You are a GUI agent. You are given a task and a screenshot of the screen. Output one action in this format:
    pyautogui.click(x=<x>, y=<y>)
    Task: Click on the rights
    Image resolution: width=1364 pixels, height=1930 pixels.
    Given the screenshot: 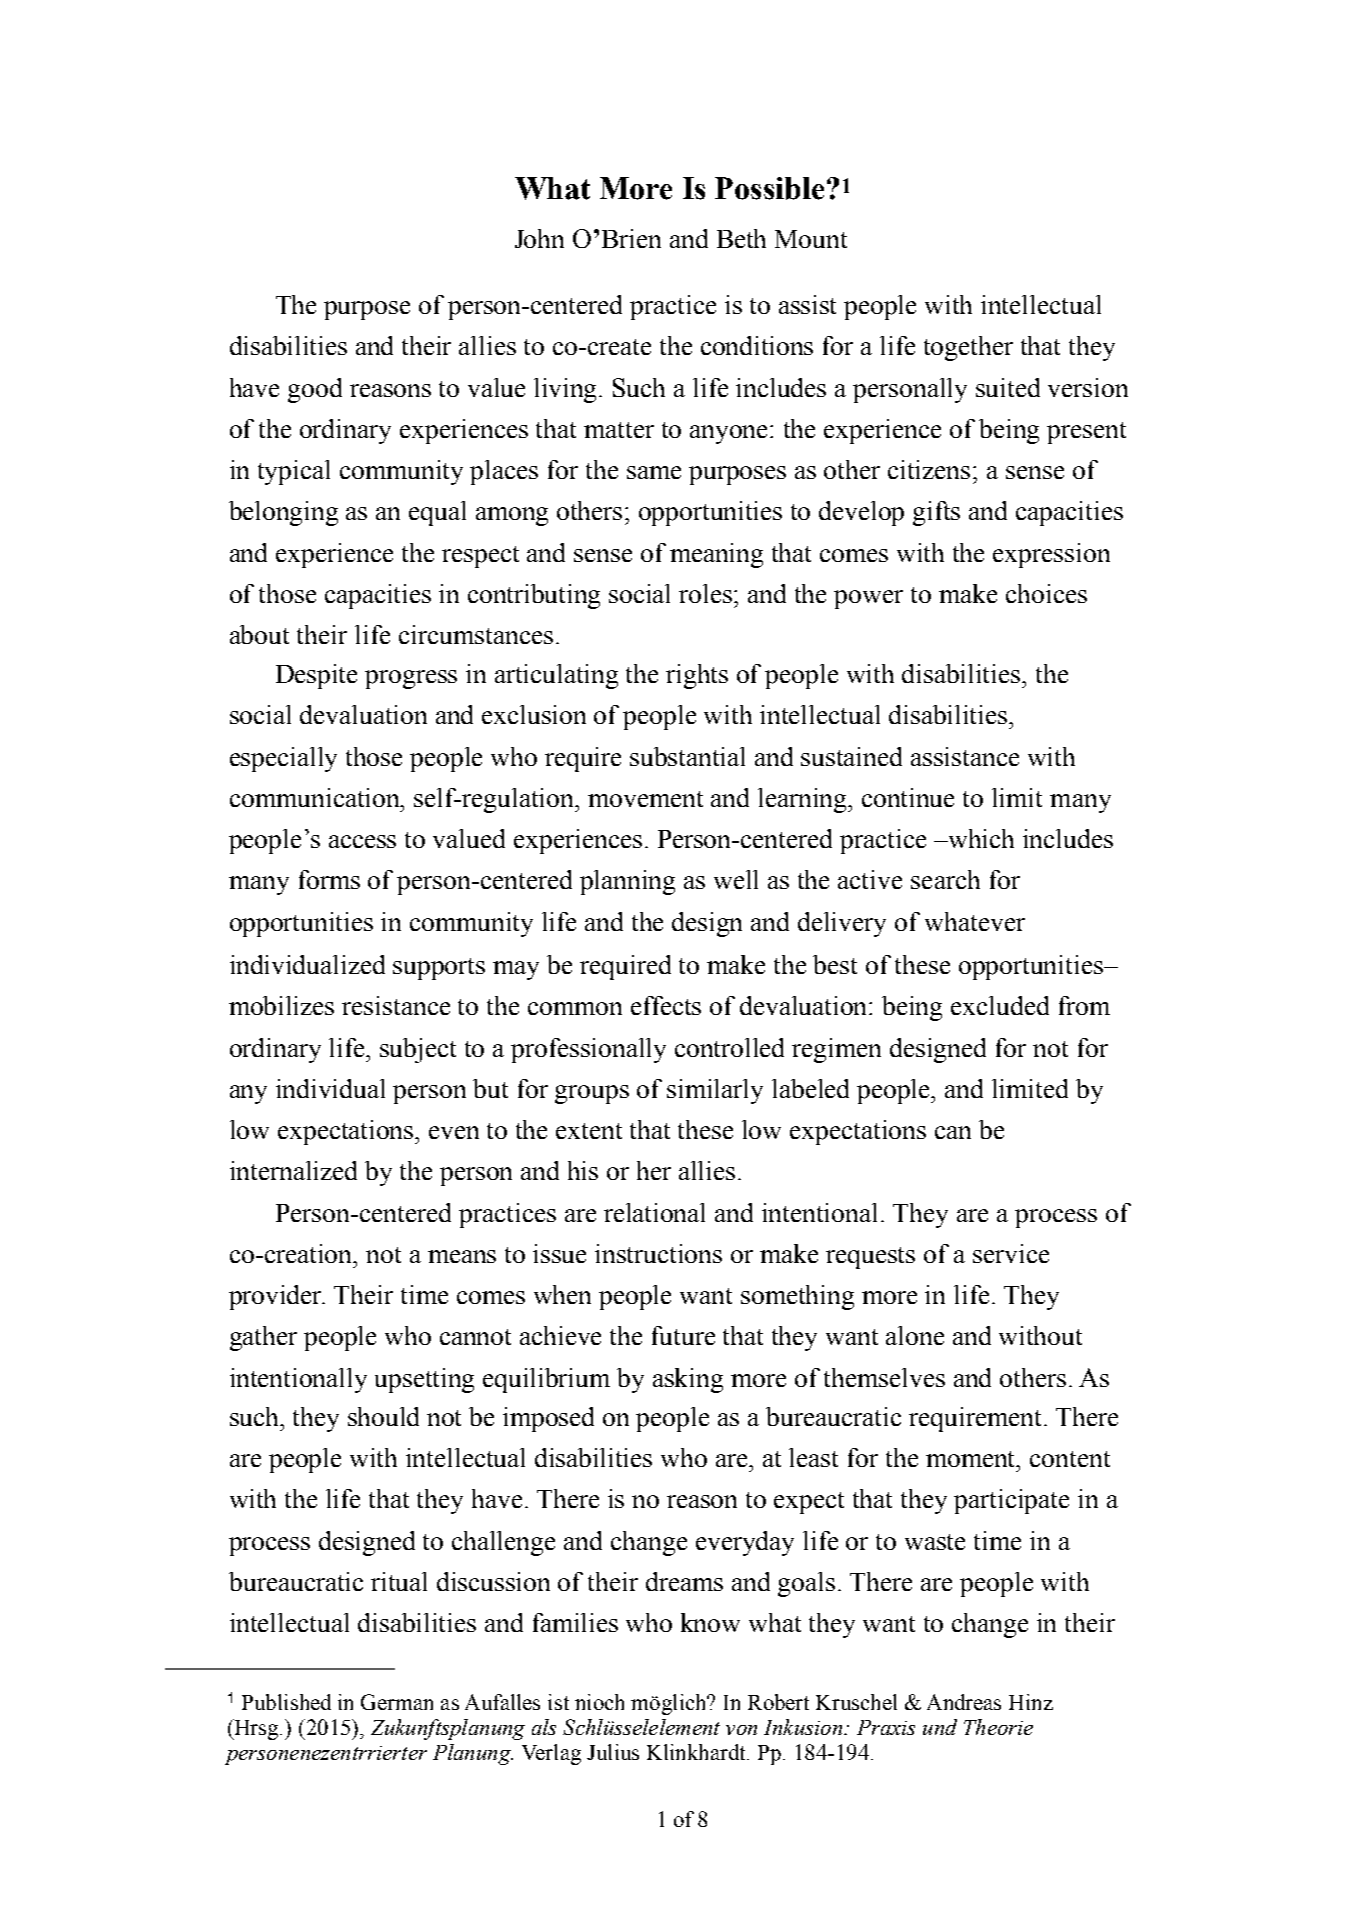 What is the action you would take?
    pyautogui.click(x=697, y=676)
